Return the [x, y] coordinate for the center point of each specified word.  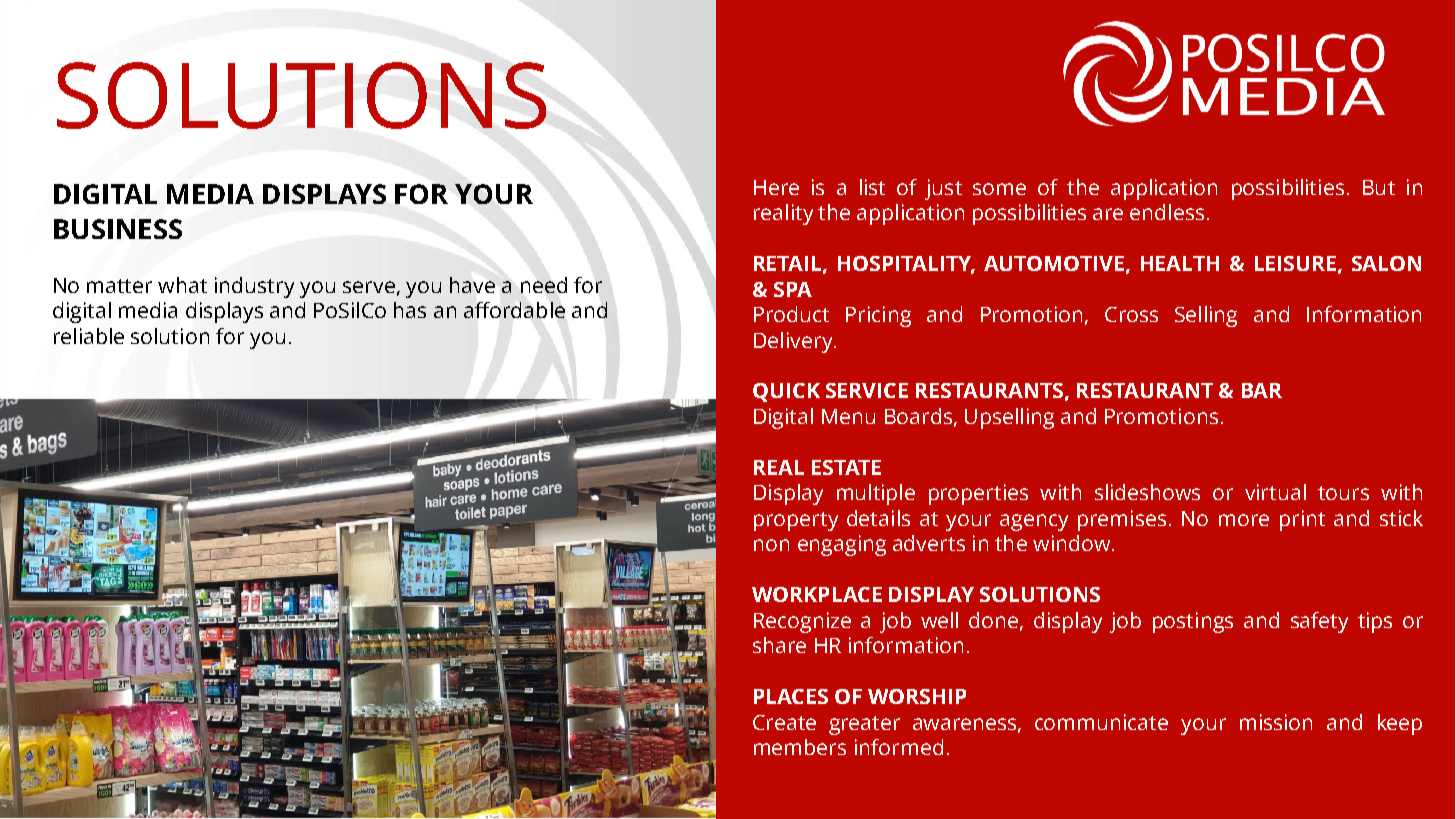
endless [1167, 212]
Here [776, 187]
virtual [1275, 492]
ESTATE [846, 467]
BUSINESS [118, 229]
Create [784, 722]
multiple [876, 494]
